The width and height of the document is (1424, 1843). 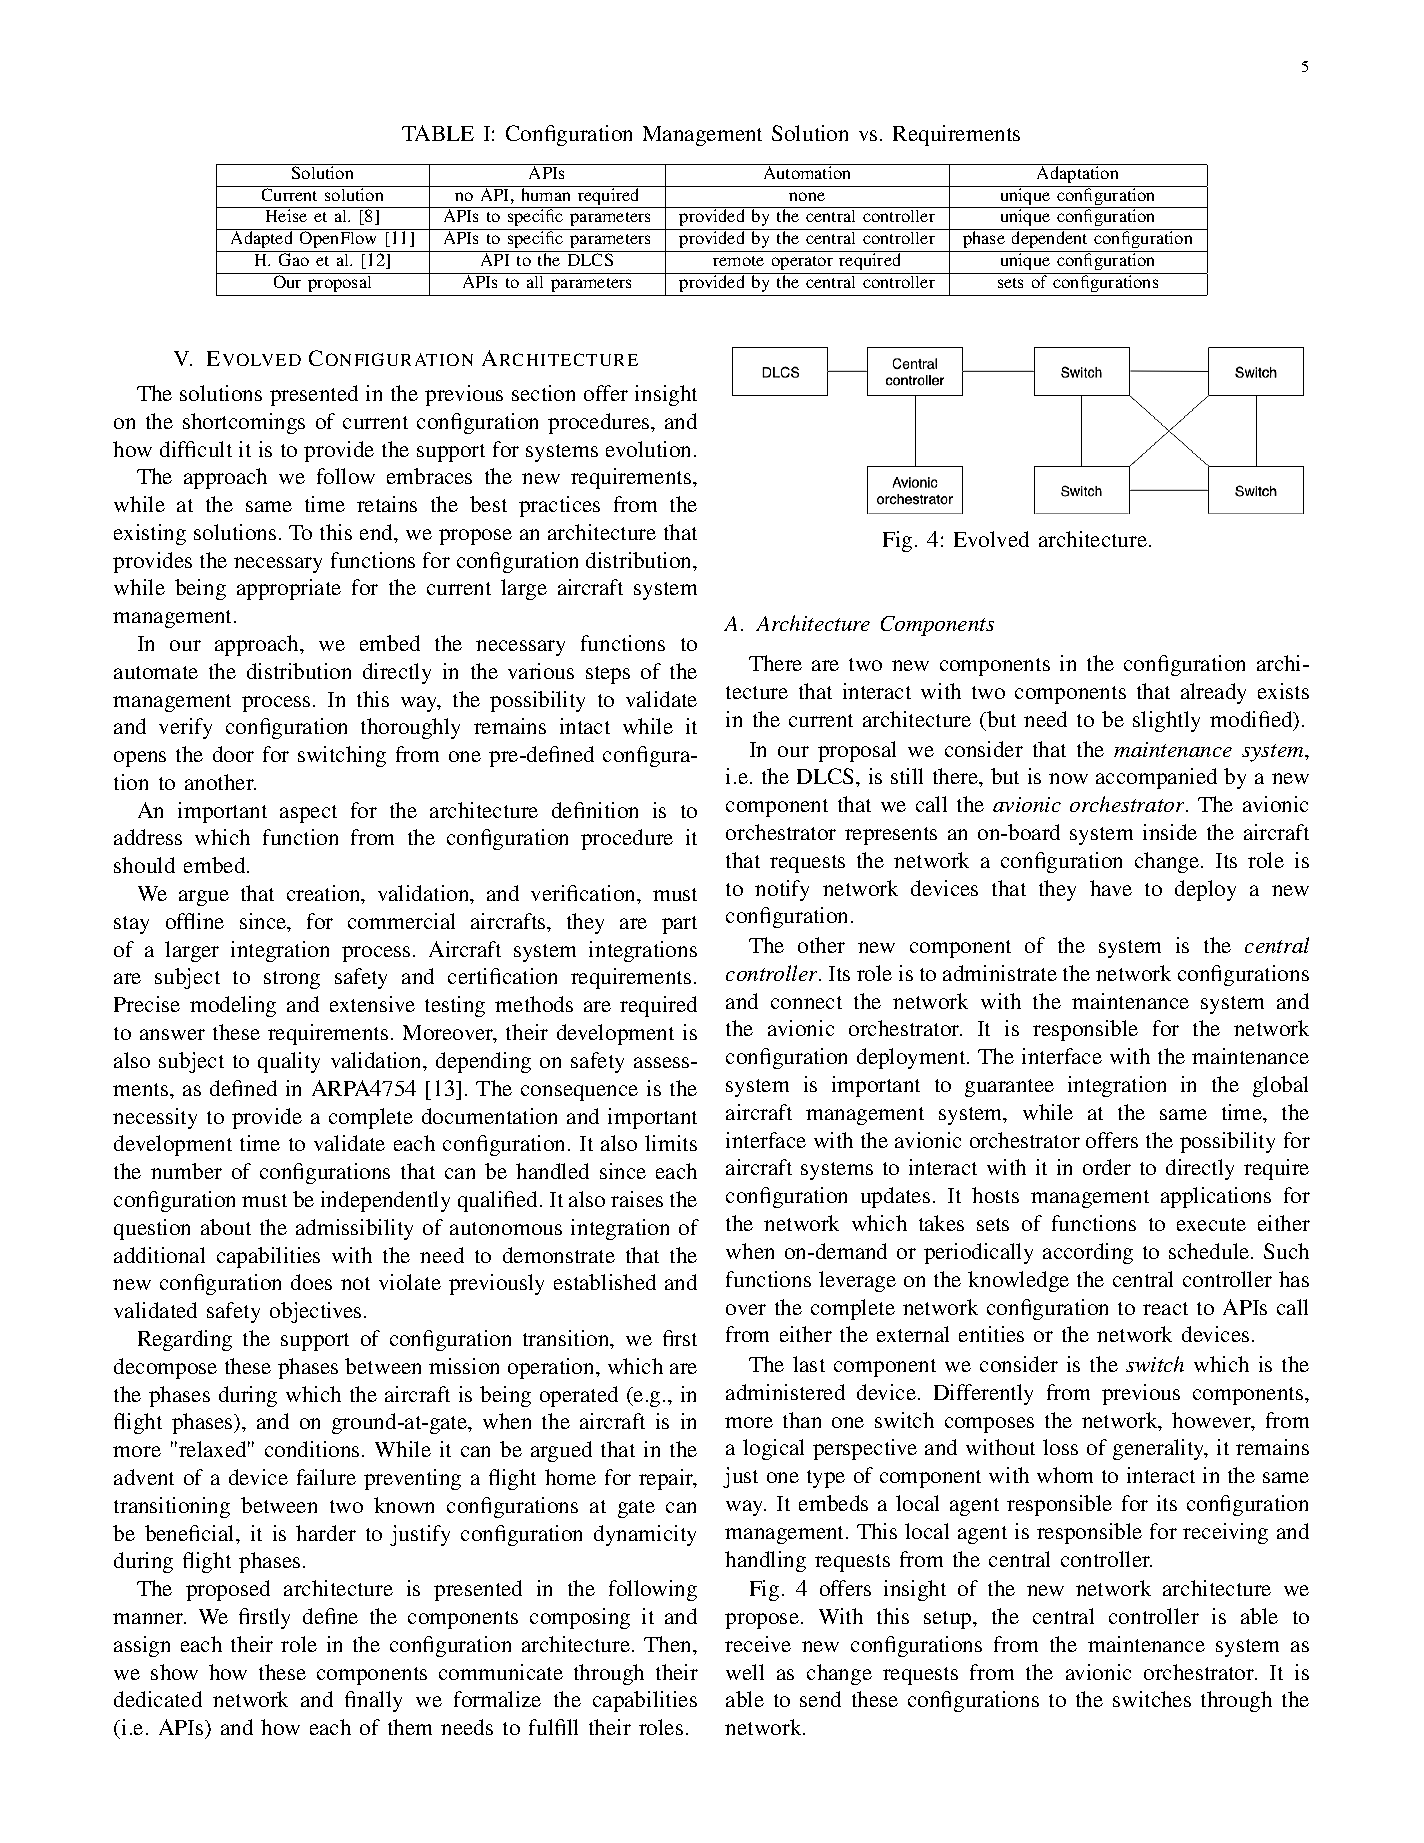 What do you see at coordinates (1107, 1167) in the document?
I see `order` at bounding box center [1107, 1167].
